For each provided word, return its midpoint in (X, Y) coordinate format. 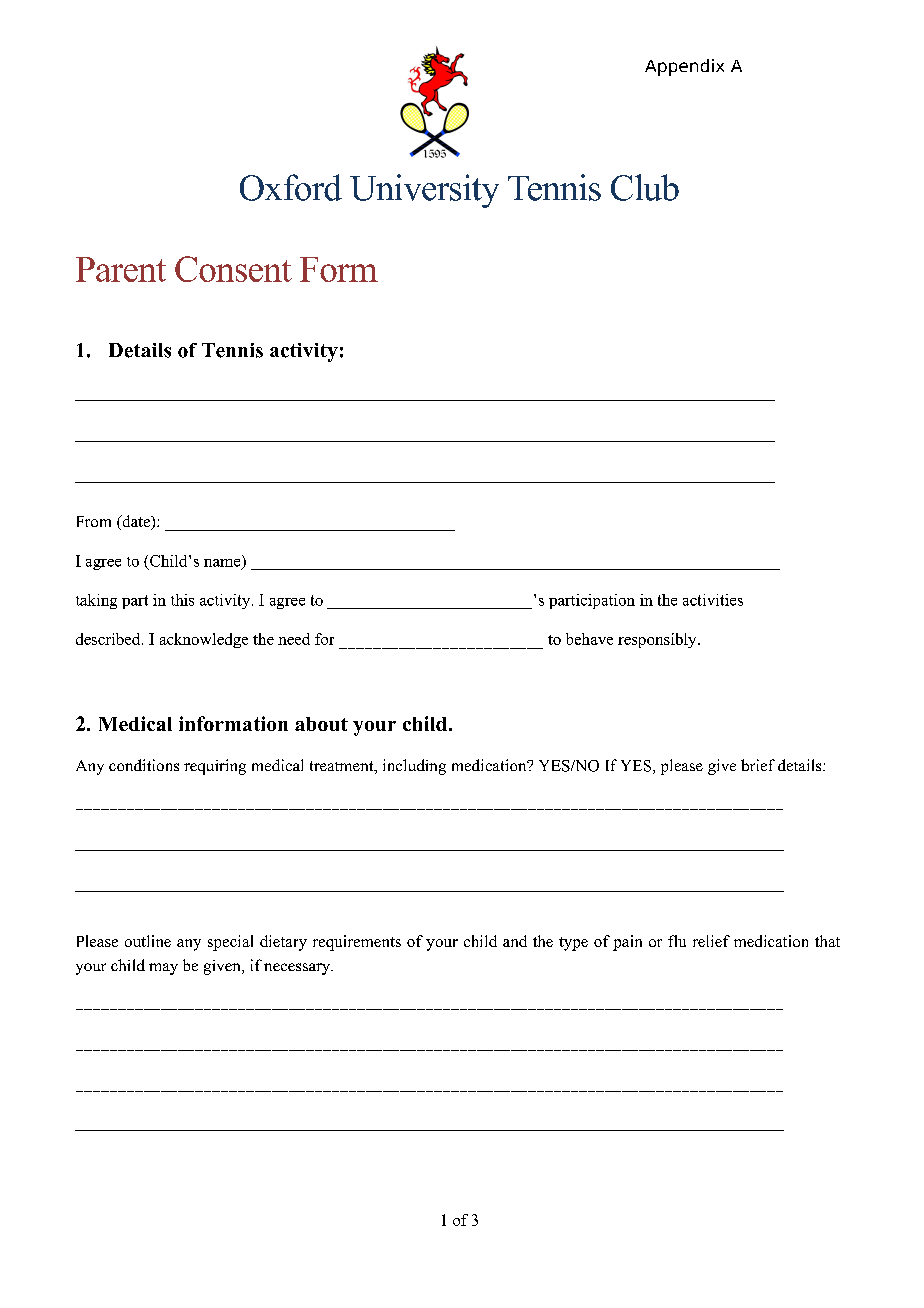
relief (711, 941)
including (414, 767)
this (182, 600)
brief (758, 765)
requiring (215, 767)
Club (645, 187)
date (136, 522)
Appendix (684, 67)
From (94, 521)
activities (713, 600)
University (424, 191)
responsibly (658, 640)
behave (589, 639)
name (223, 564)
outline (148, 941)
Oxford (291, 187)
